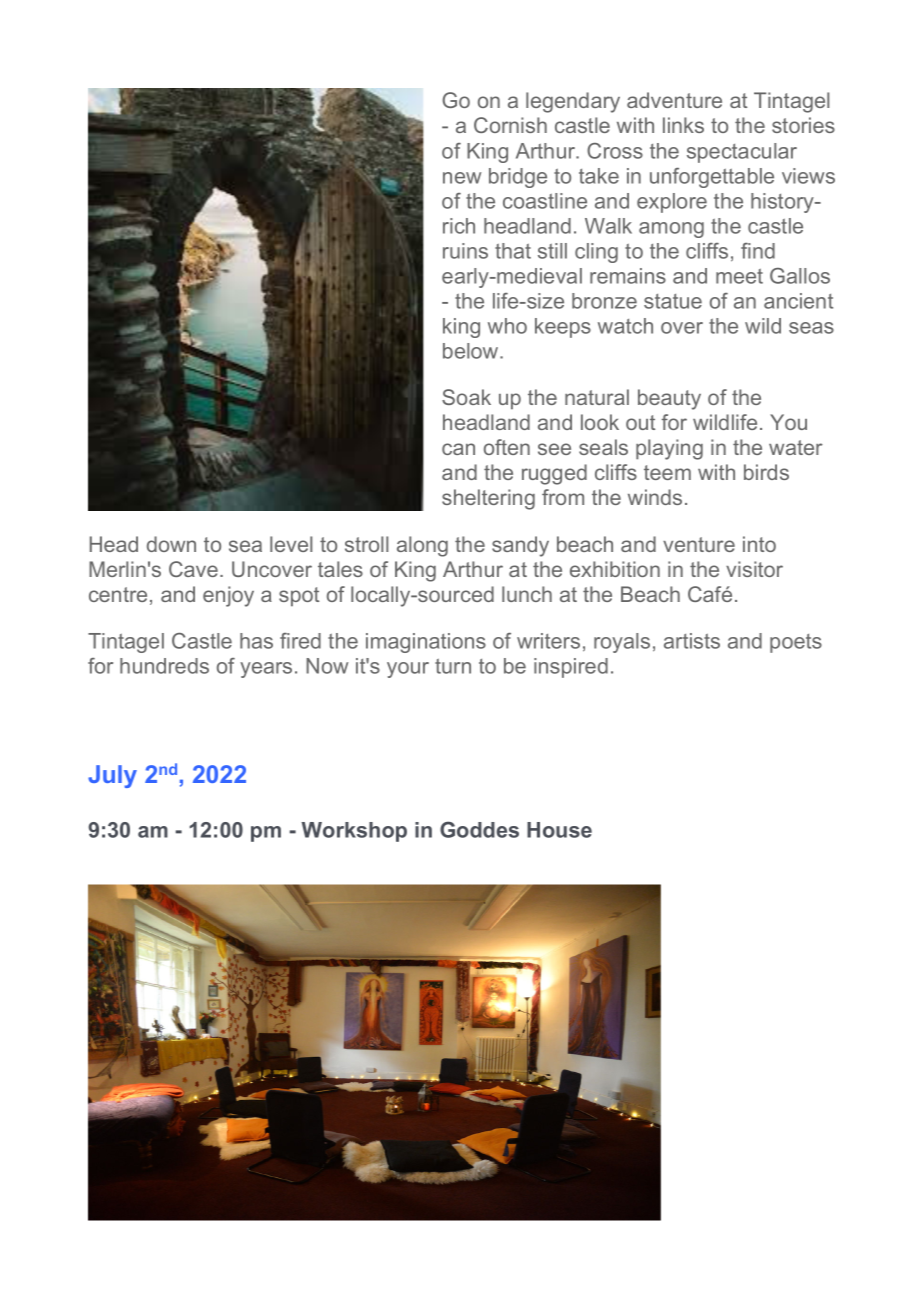  I want to click on July, so click(112, 776).
